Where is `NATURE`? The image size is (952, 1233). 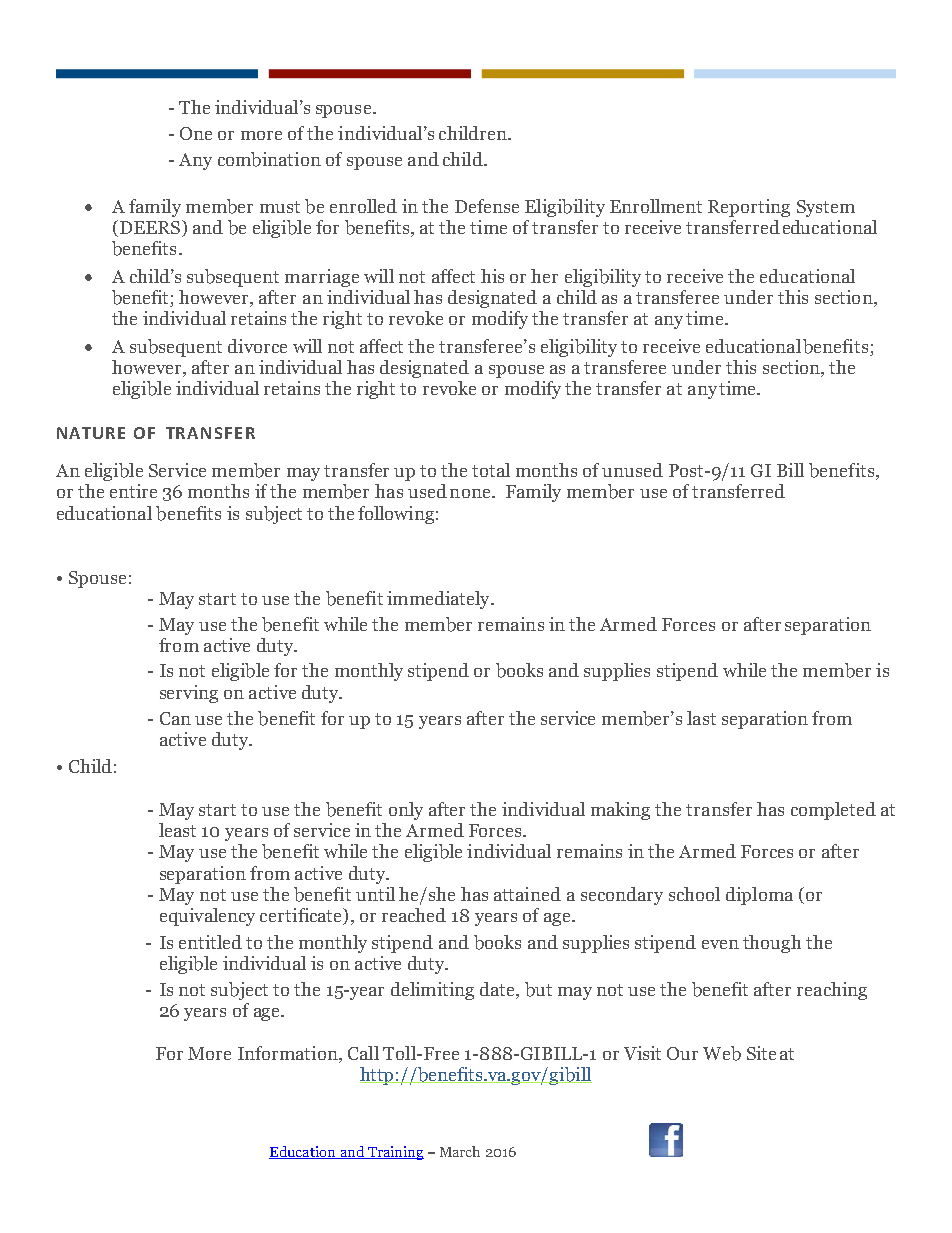
NATURE is located at coordinates (91, 433).
